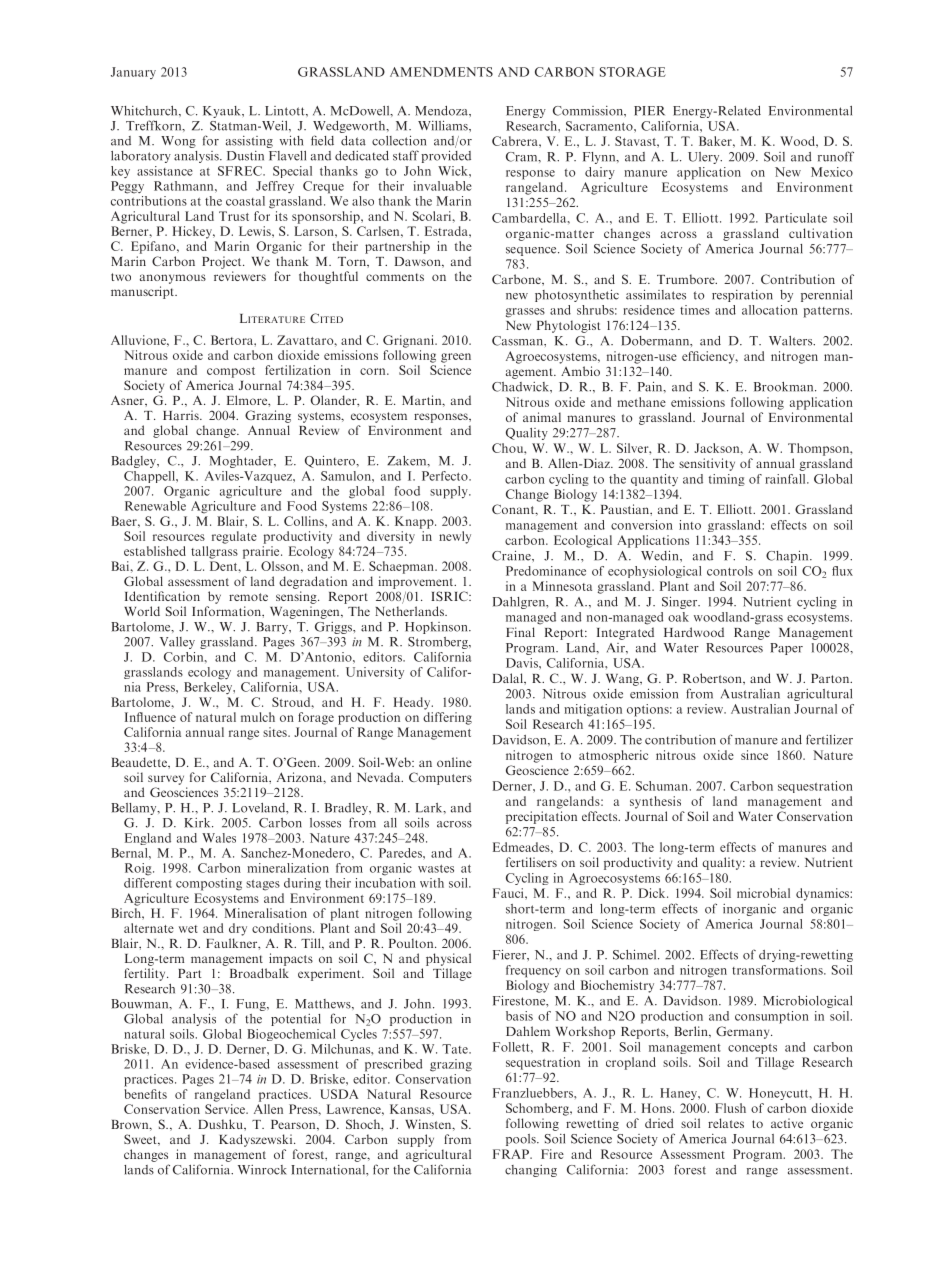  Describe the element at coordinates (437, 628) in the screenshot. I see `Hopkinson` at that location.
